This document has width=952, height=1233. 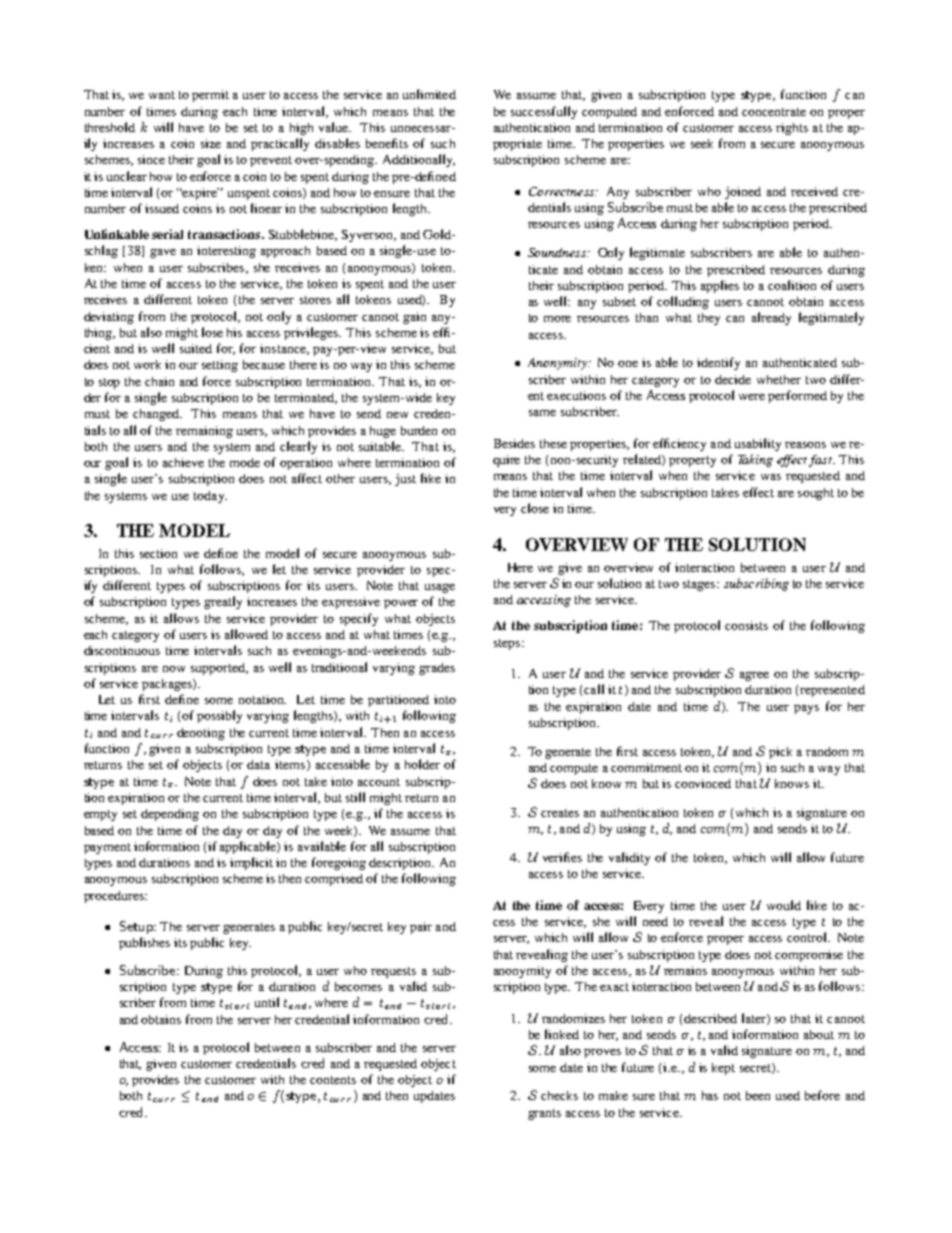 What do you see at coordinates (746, 625) in the document?
I see `consists` at bounding box center [746, 625].
